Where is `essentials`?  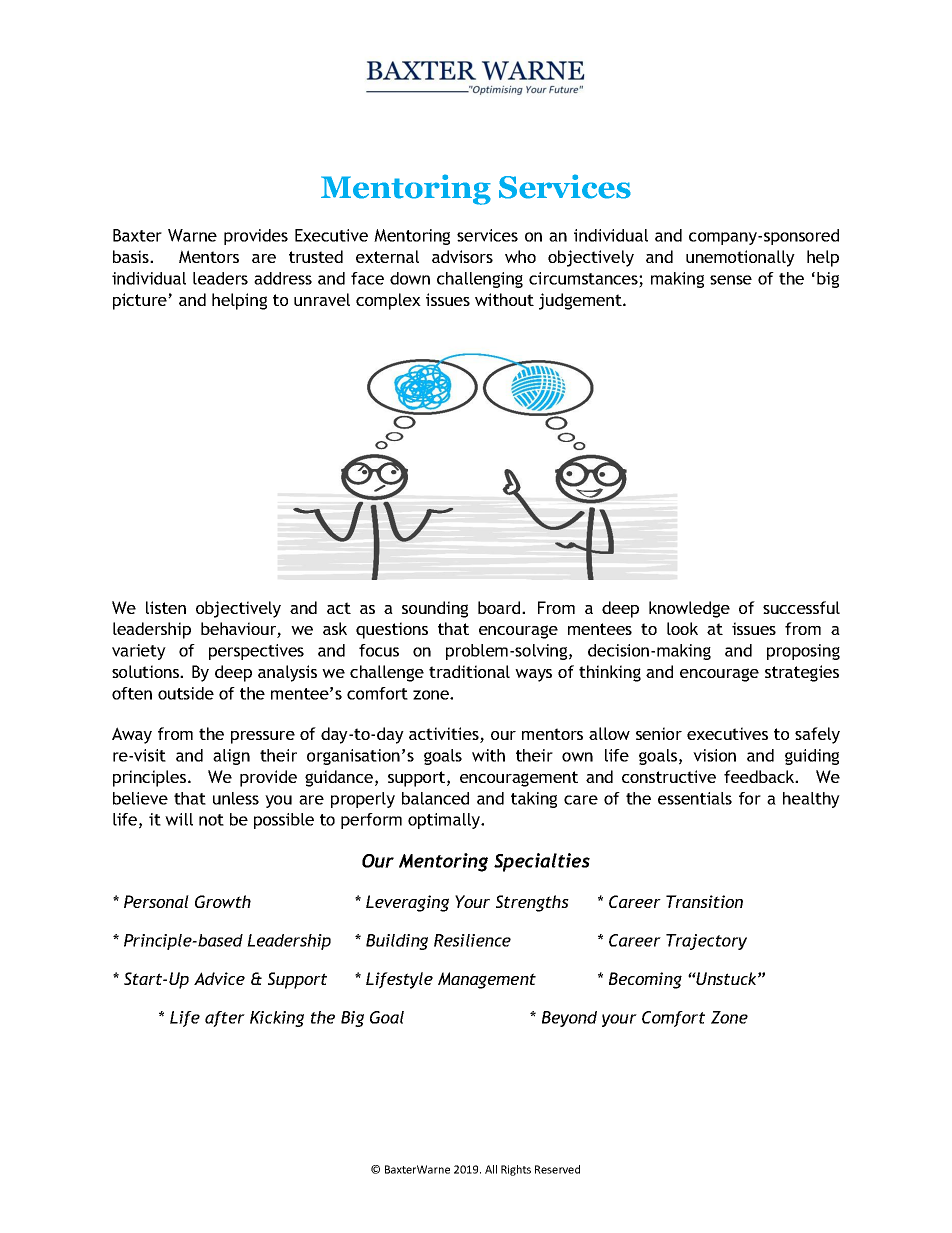 essentials is located at coordinates (695, 798).
